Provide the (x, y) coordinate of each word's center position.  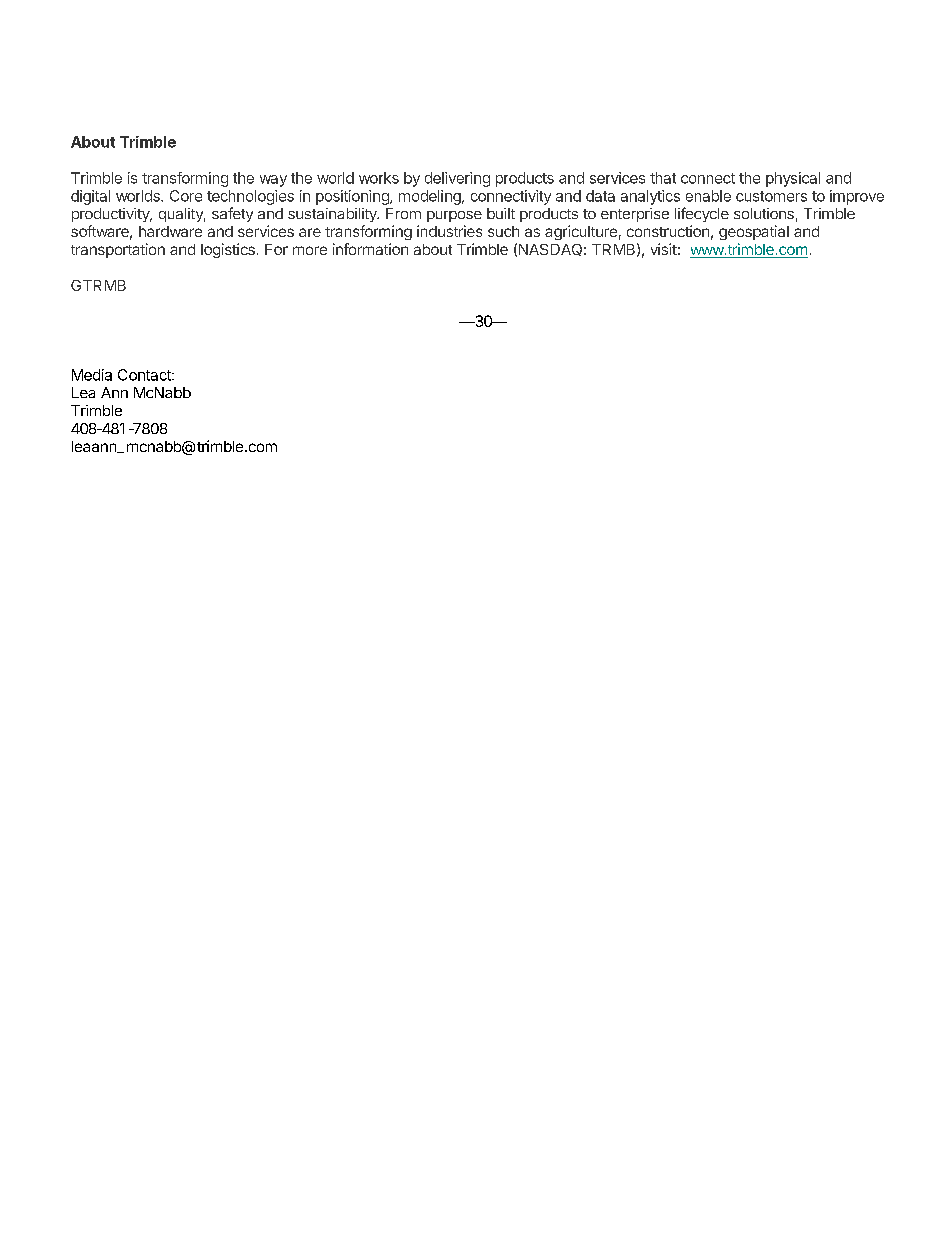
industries (449, 231)
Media (92, 375)
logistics (228, 250)
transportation (118, 250)
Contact (145, 375)
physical (793, 179)
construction (668, 231)
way (273, 181)
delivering (457, 179)
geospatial (754, 232)
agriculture (581, 232)
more (310, 250)
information (370, 249)
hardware (170, 231)
